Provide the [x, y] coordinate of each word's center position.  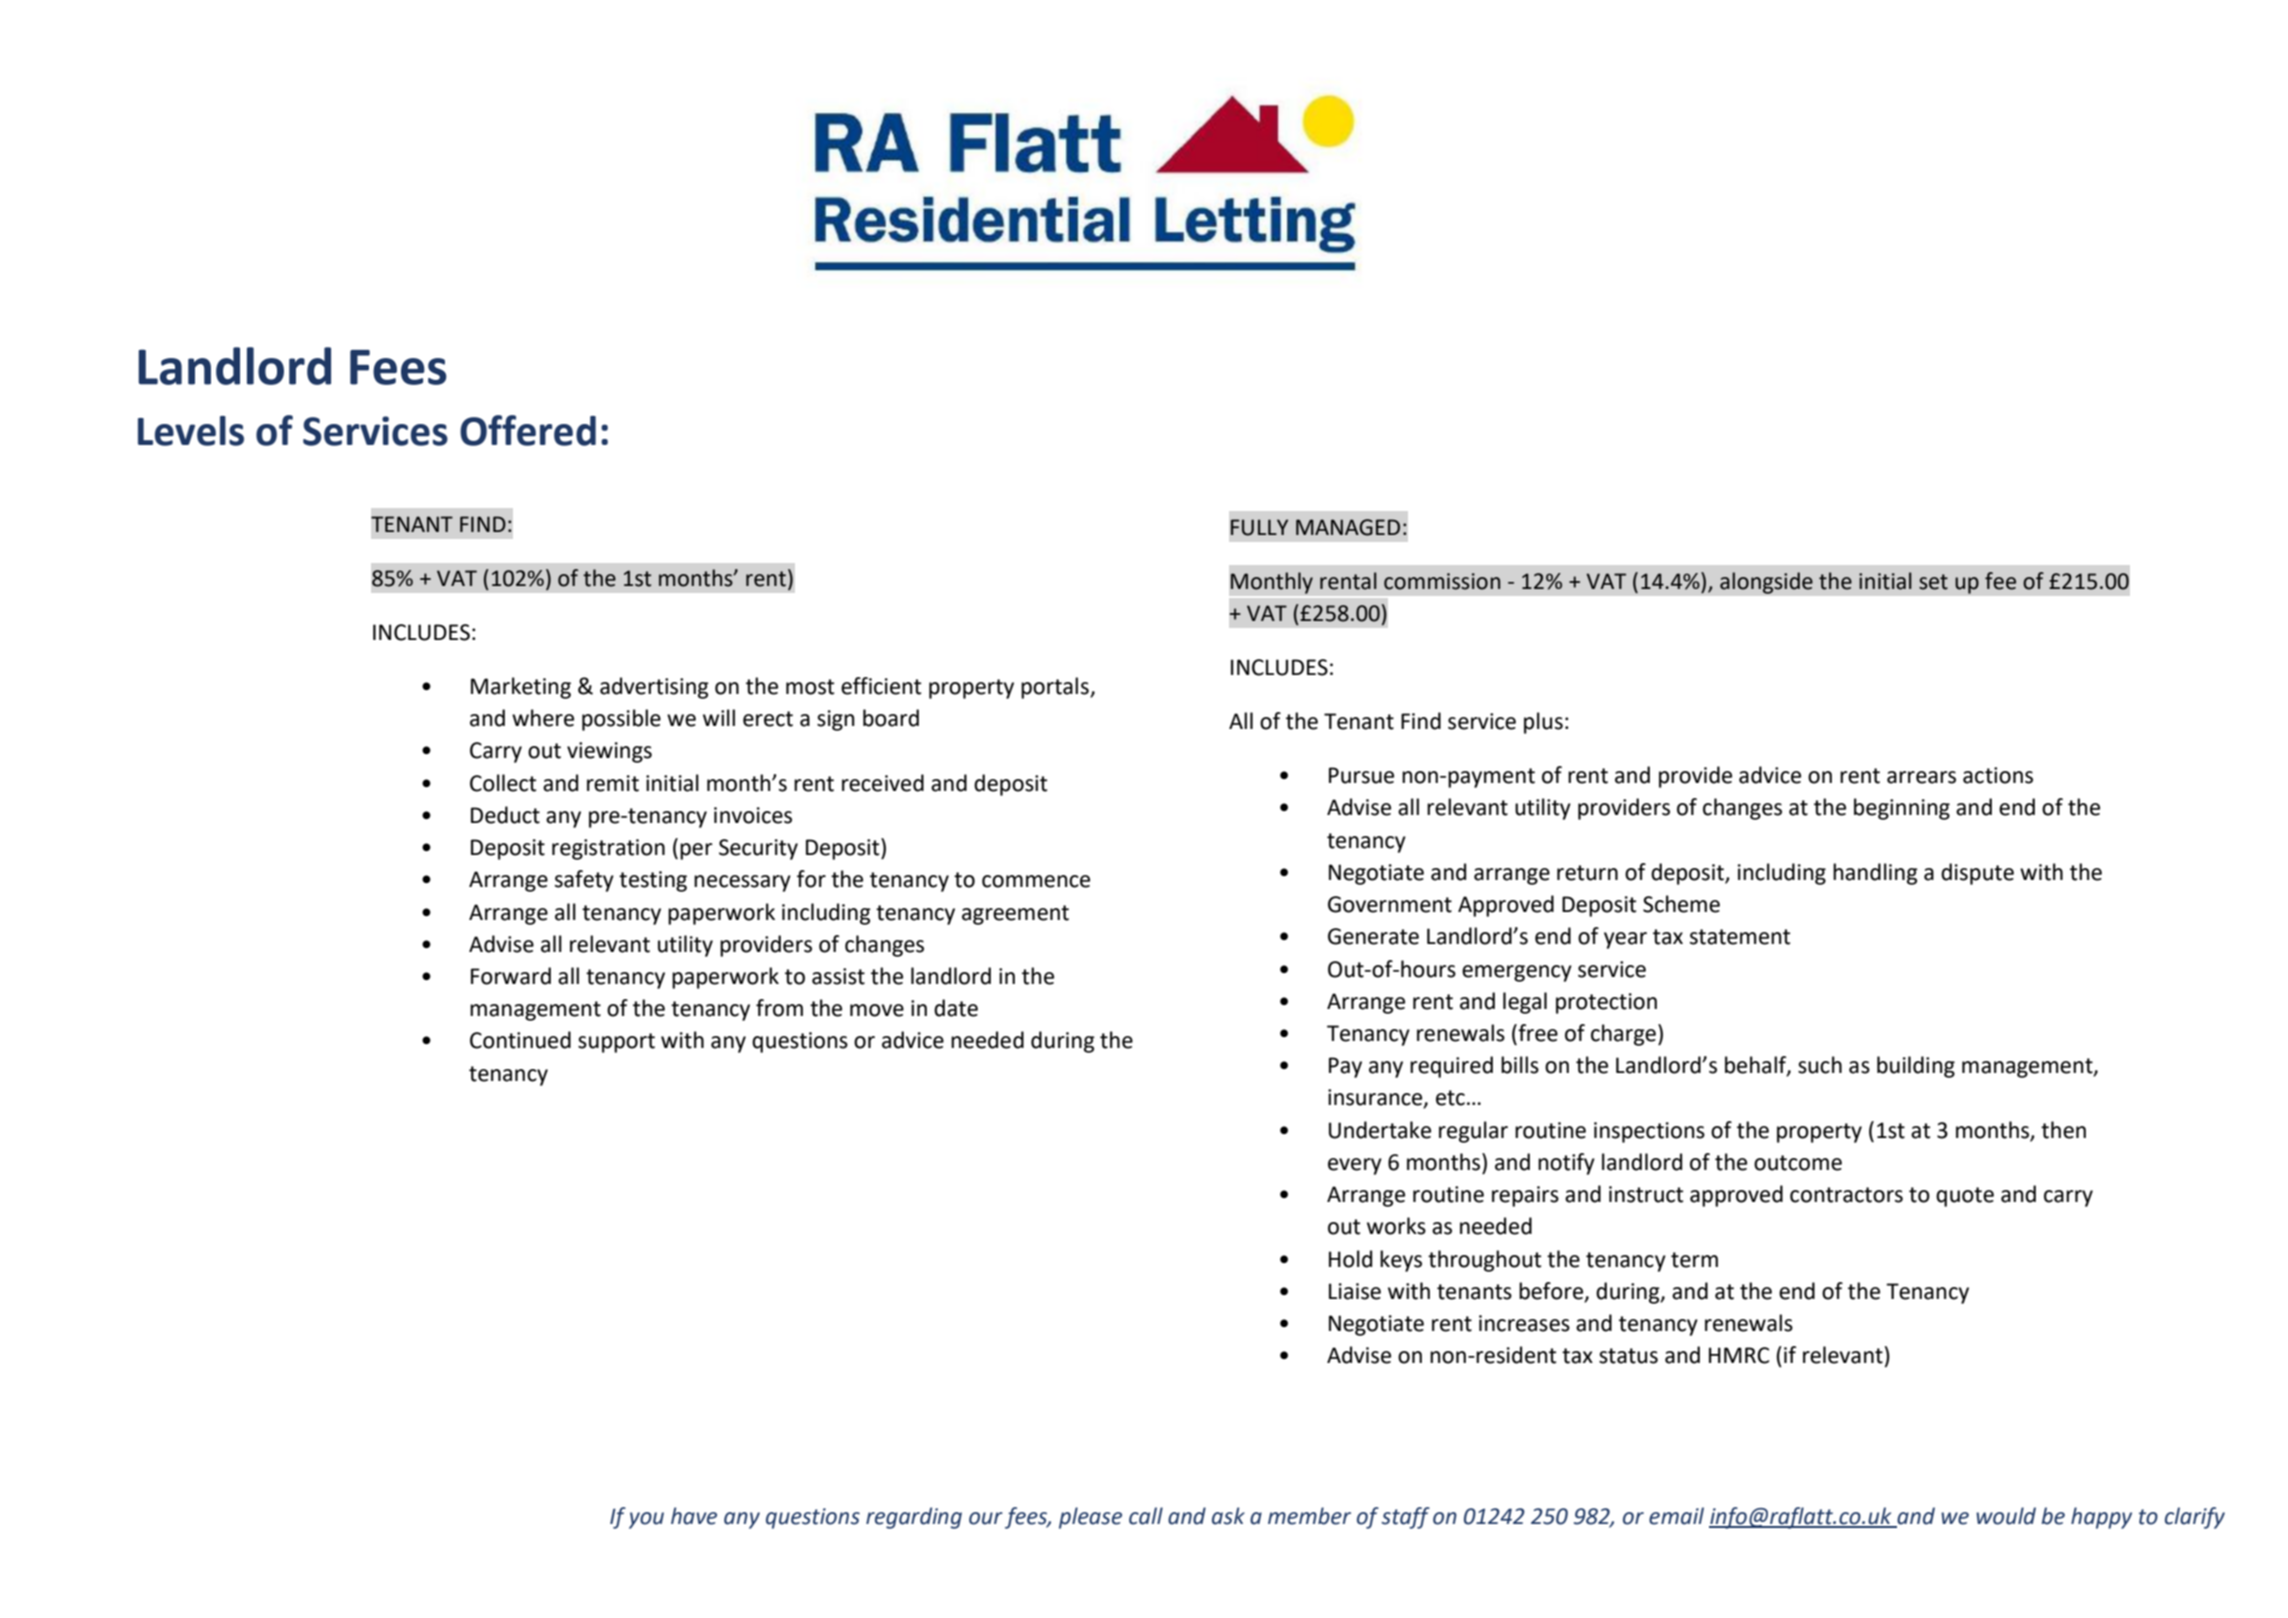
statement [1740, 937]
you [646, 1520]
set [1933, 582]
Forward [511, 976]
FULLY [1259, 527]
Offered [528, 430]
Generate [1373, 936]
